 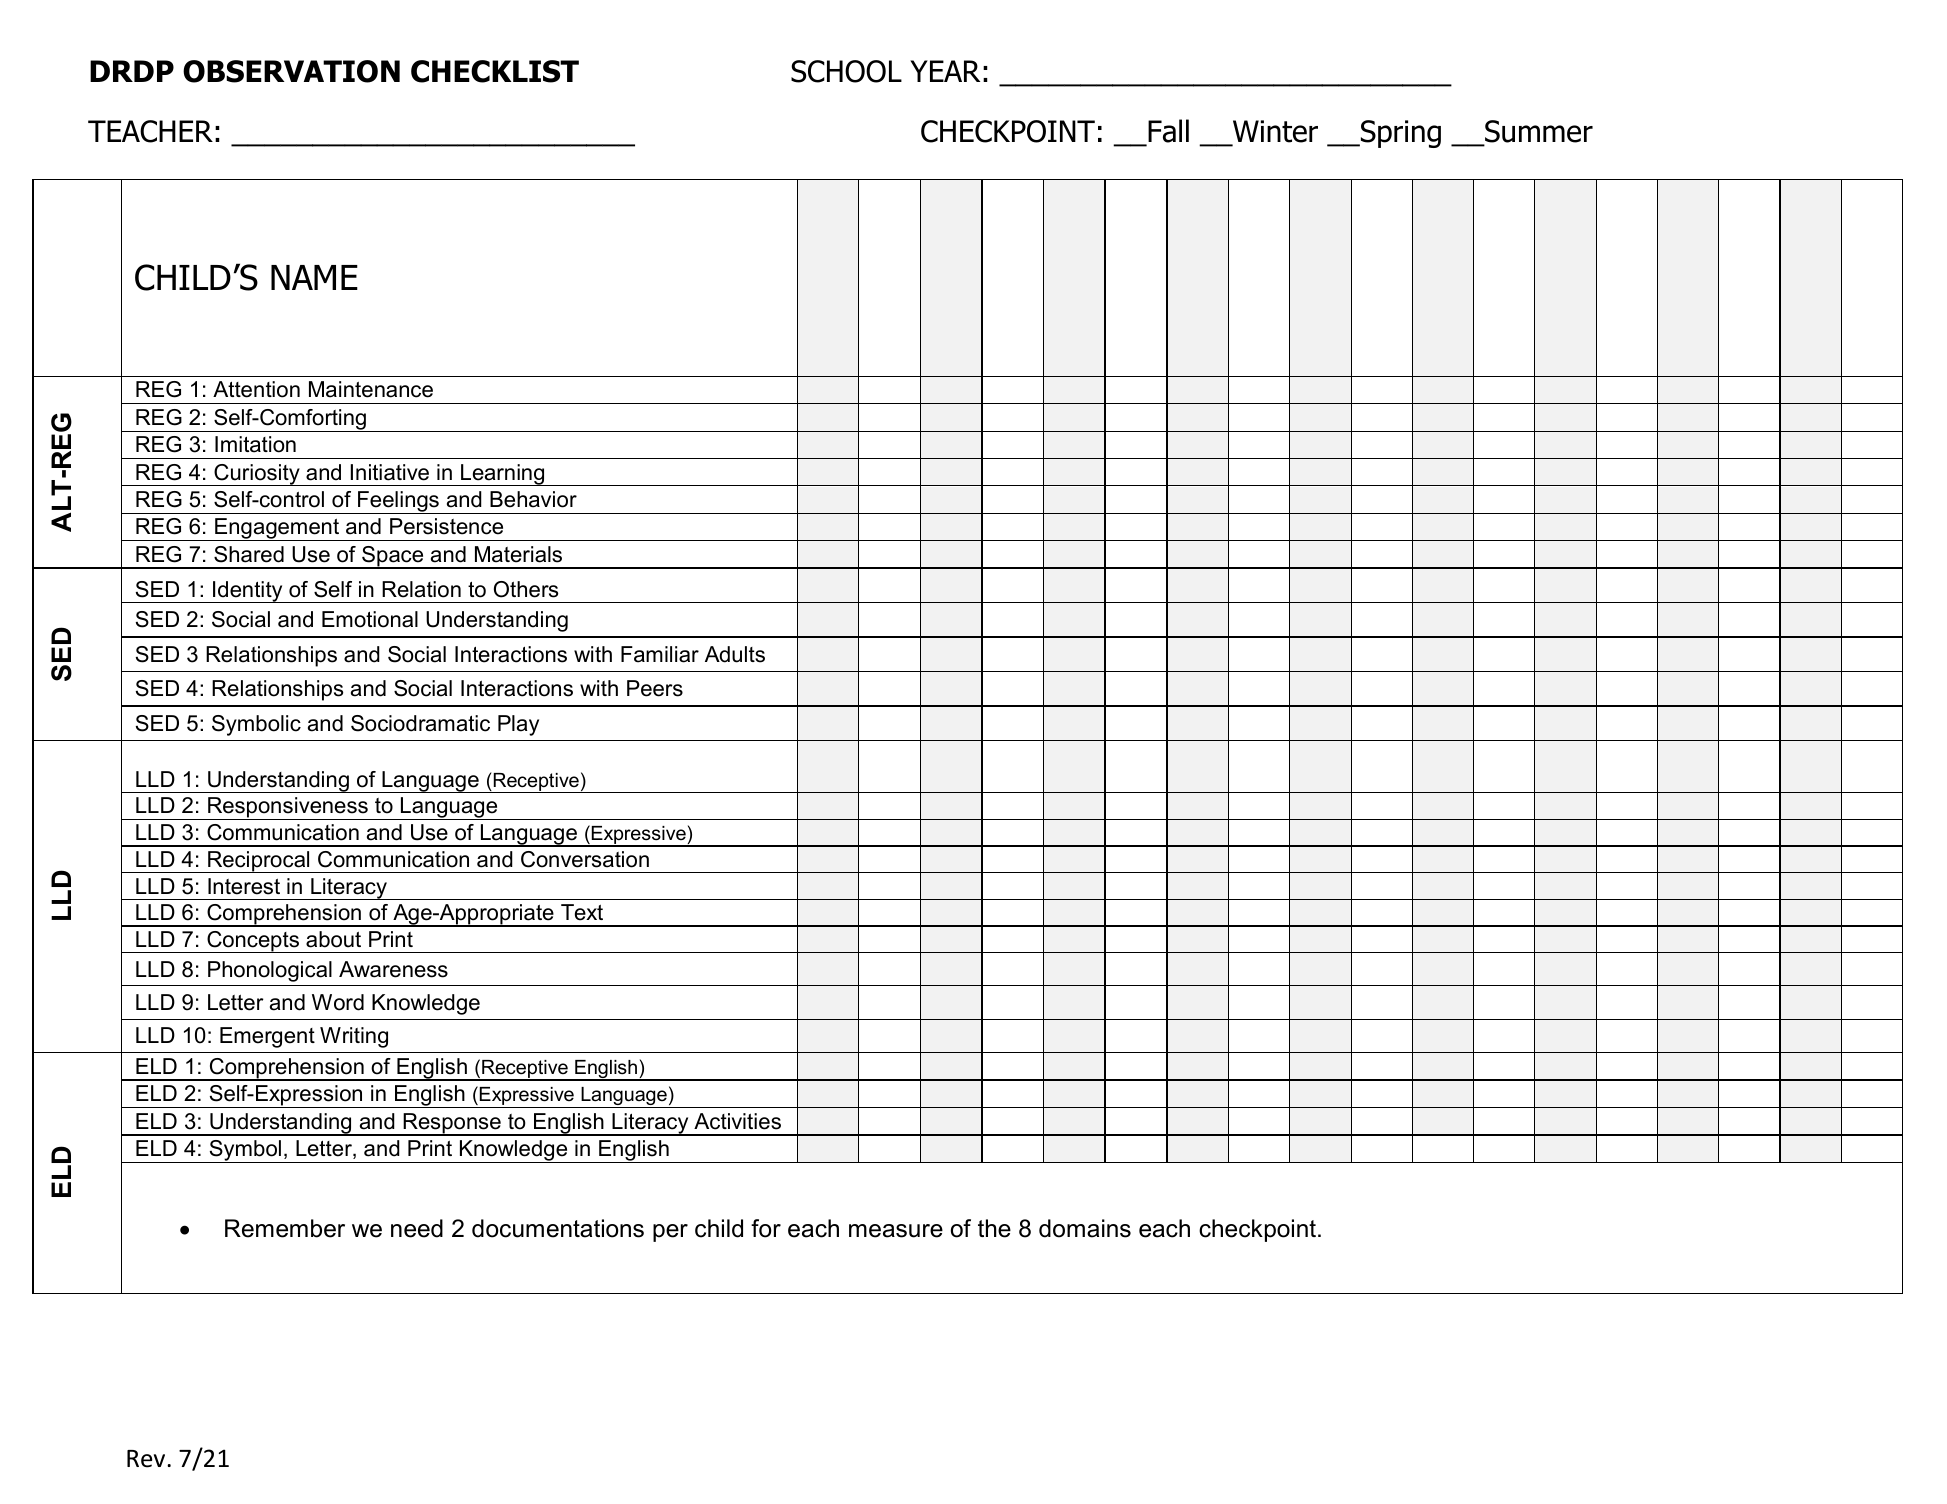 I want to click on YEAR, so click(x=945, y=71).
